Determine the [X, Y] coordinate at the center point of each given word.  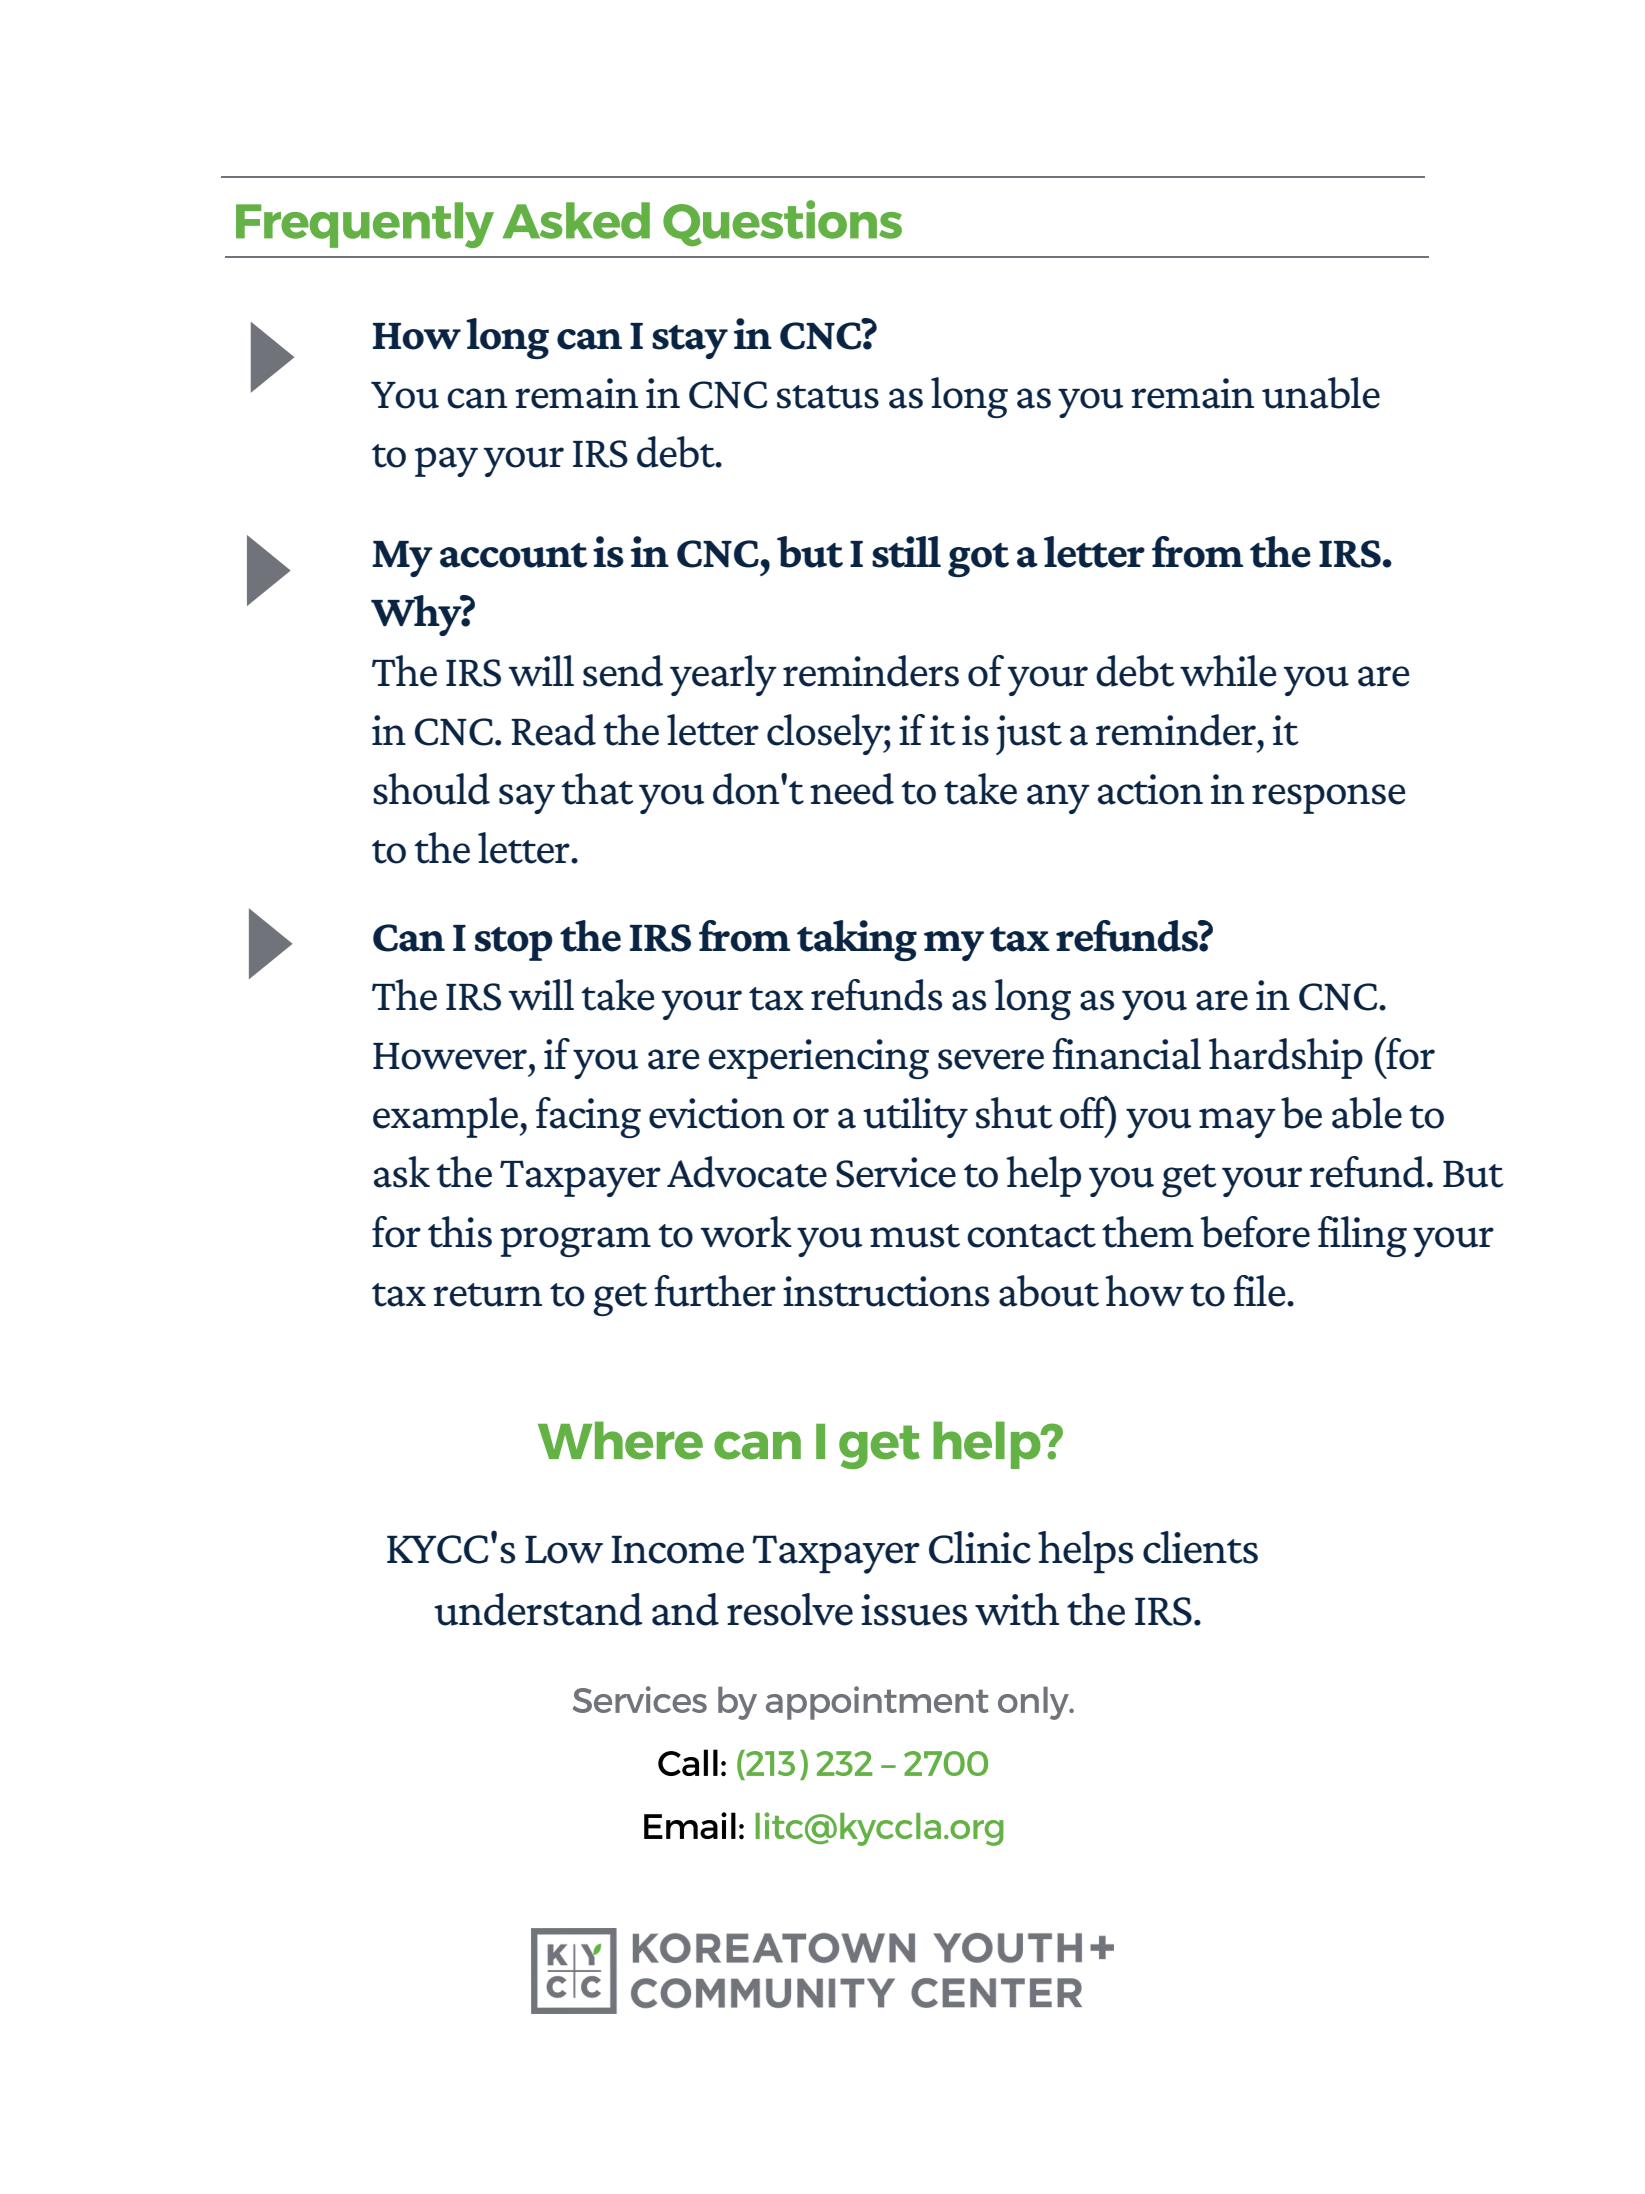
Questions [782, 223]
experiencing [818, 1059]
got [978, 560]
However [450, 1056]
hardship [1286, 1058]
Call [688, 1762]
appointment [877, 1703]
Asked [576, 220]
